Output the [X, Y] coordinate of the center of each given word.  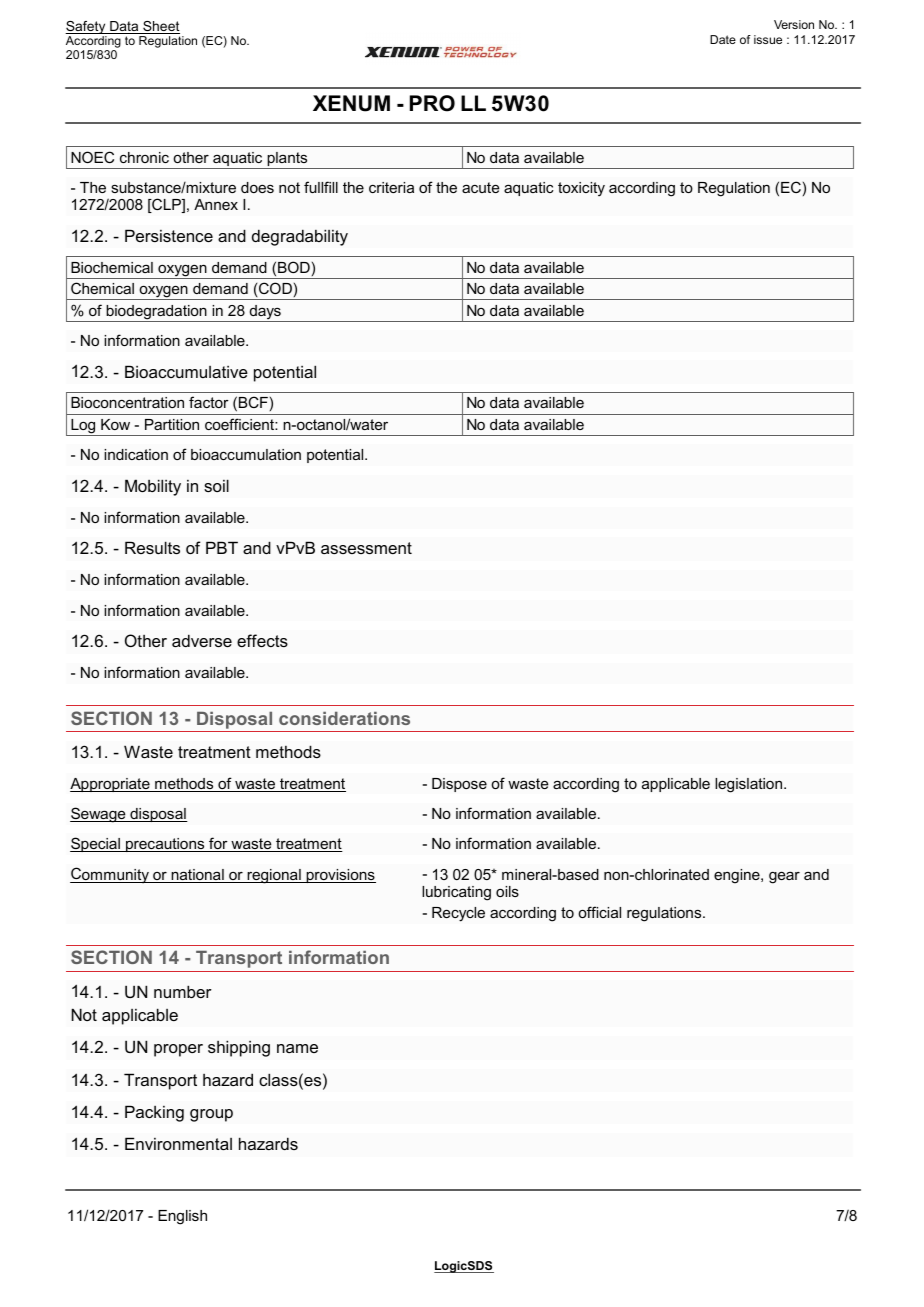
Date [723, 39]
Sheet [160, 27]
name [297, 1048]
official [599, 912]
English [182, 1217]
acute [481, 187]
